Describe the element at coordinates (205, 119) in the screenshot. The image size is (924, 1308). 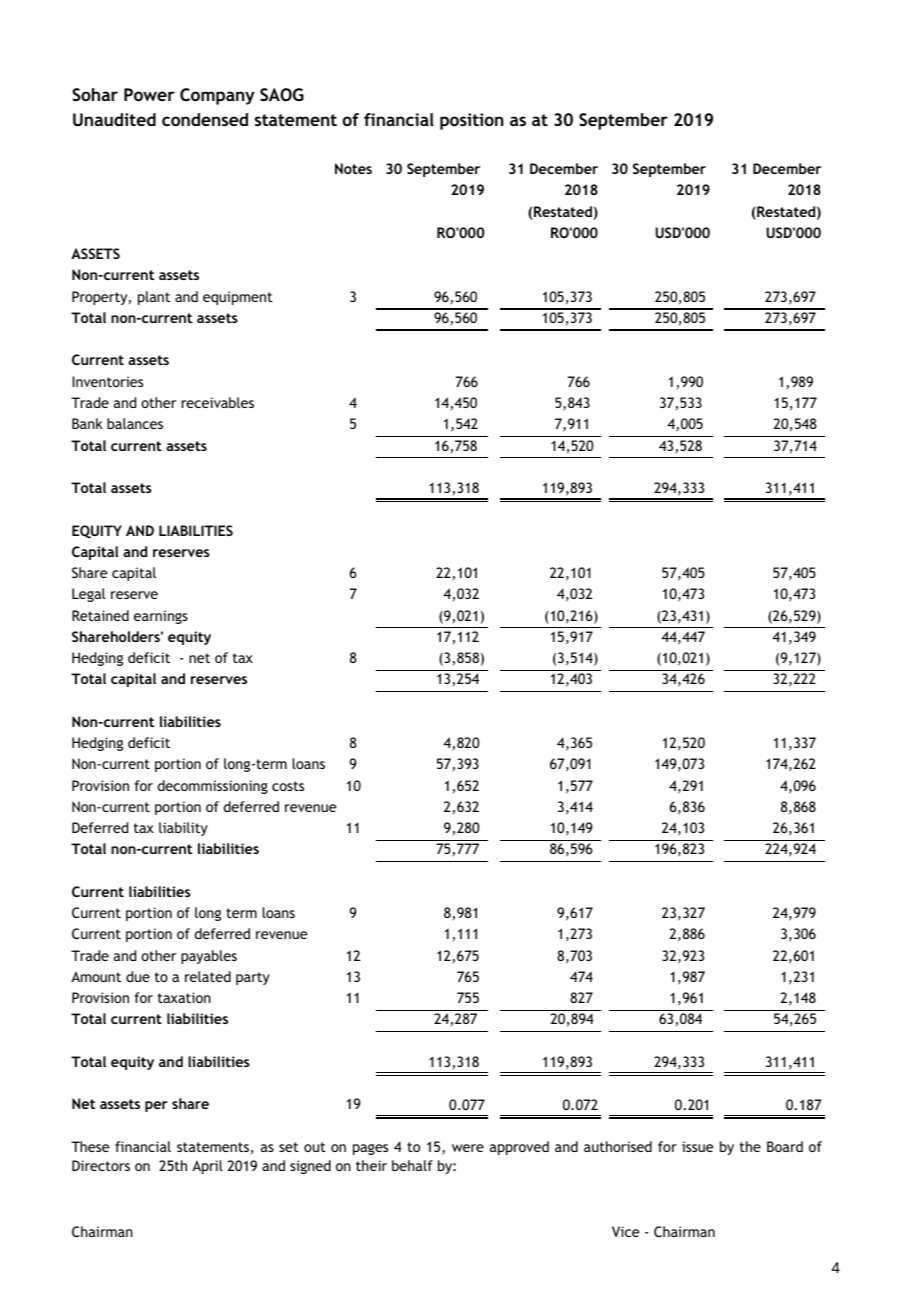
I see `condensed` at that location.
